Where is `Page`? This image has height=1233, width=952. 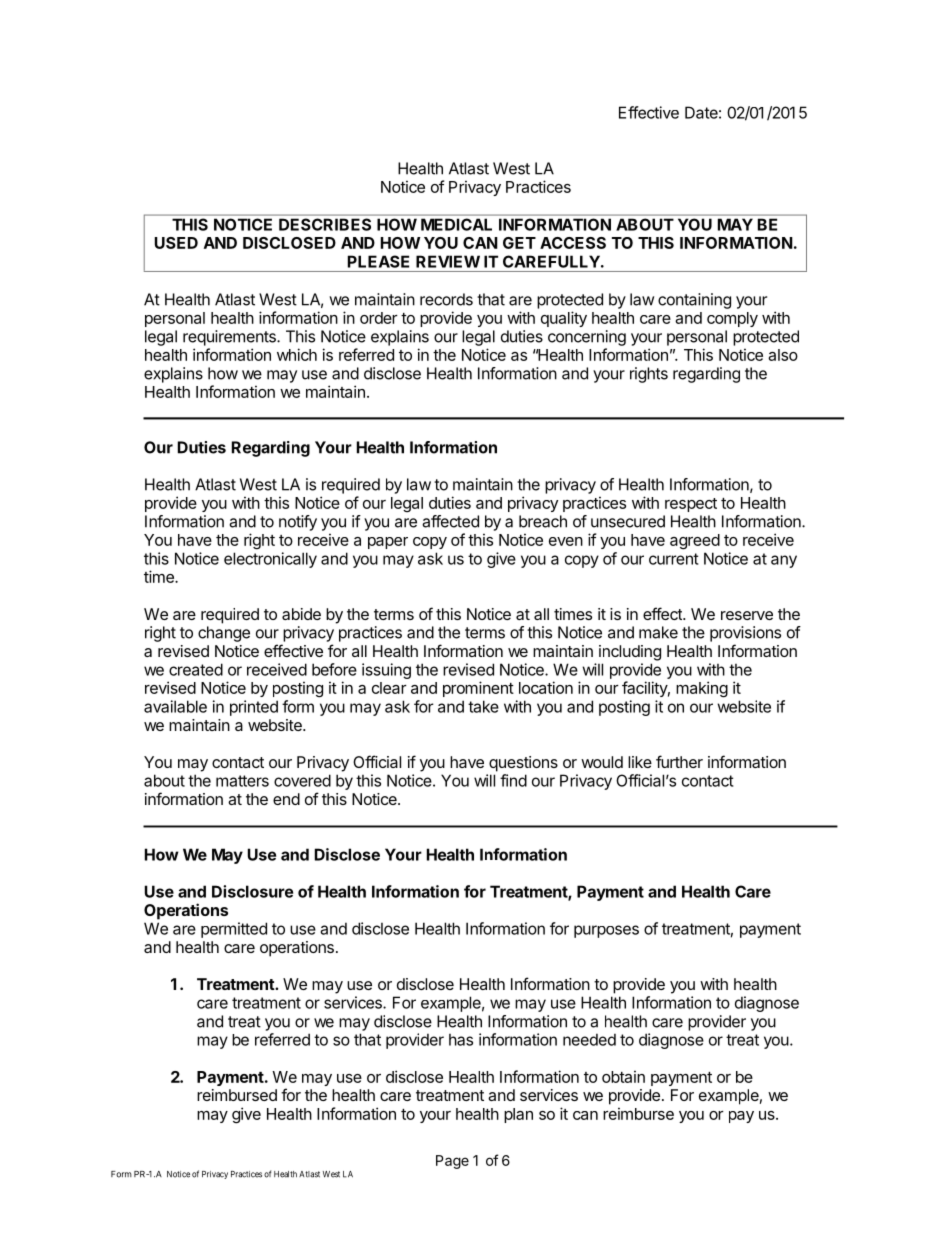
Page is located at coordinates (452, 1162).
